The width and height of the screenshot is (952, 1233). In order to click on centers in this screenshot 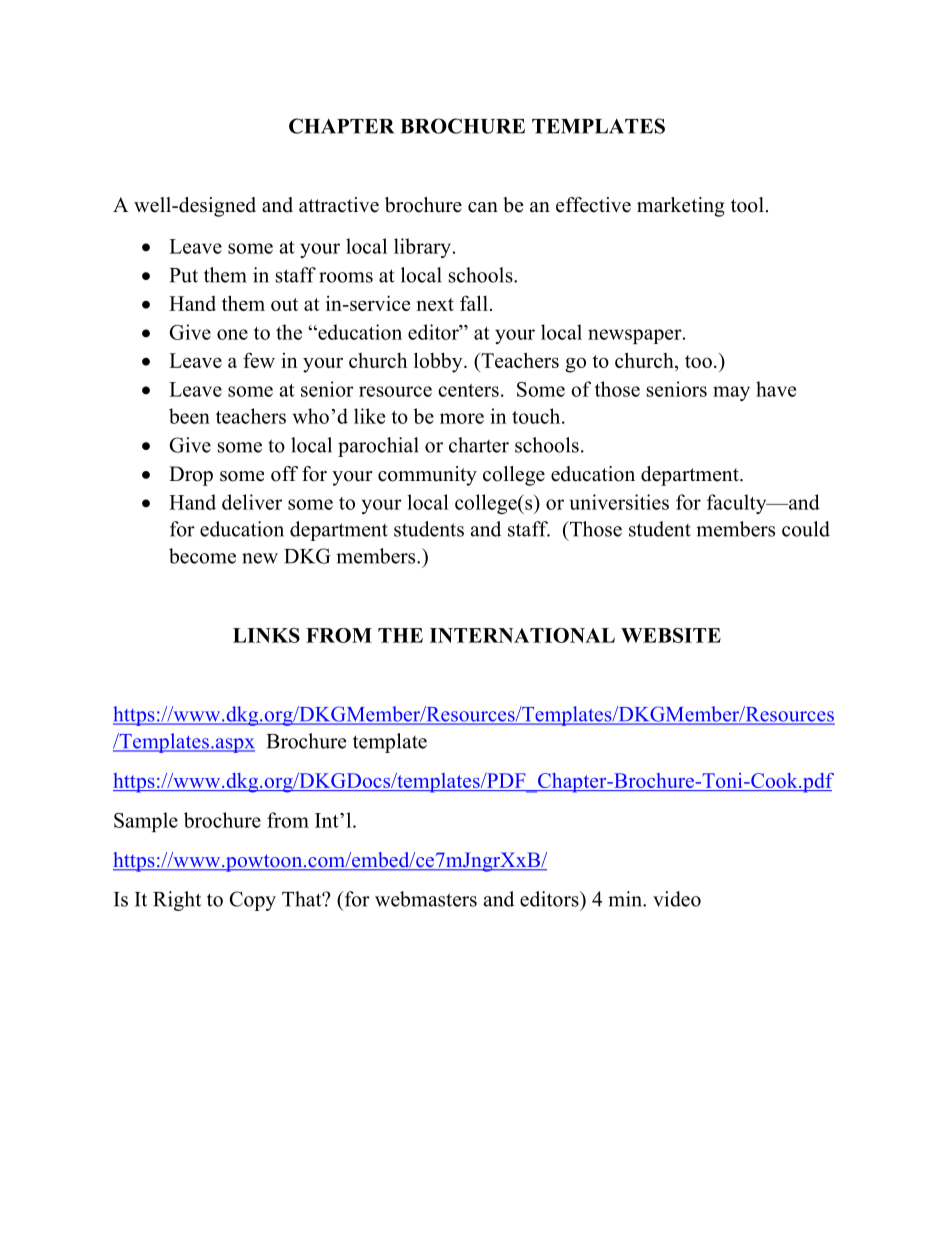, I will do `click(468, 390)`.
